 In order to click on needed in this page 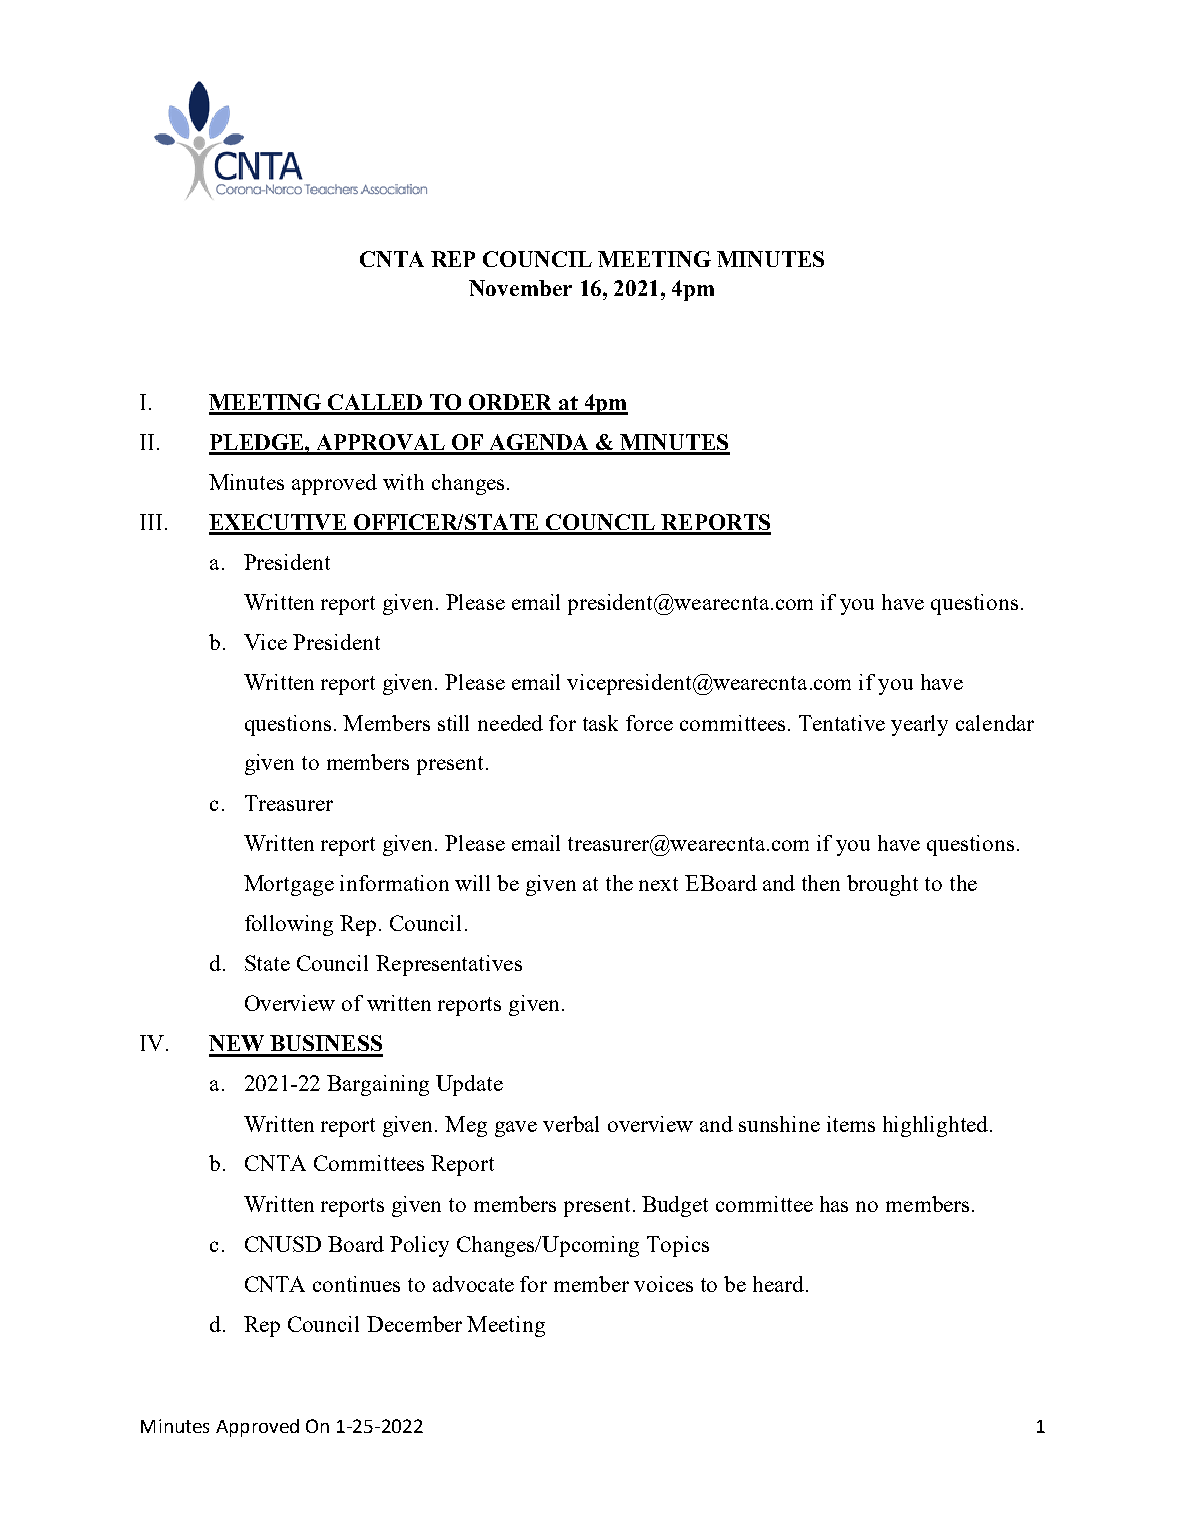, I will do `click(510, 723)`.
